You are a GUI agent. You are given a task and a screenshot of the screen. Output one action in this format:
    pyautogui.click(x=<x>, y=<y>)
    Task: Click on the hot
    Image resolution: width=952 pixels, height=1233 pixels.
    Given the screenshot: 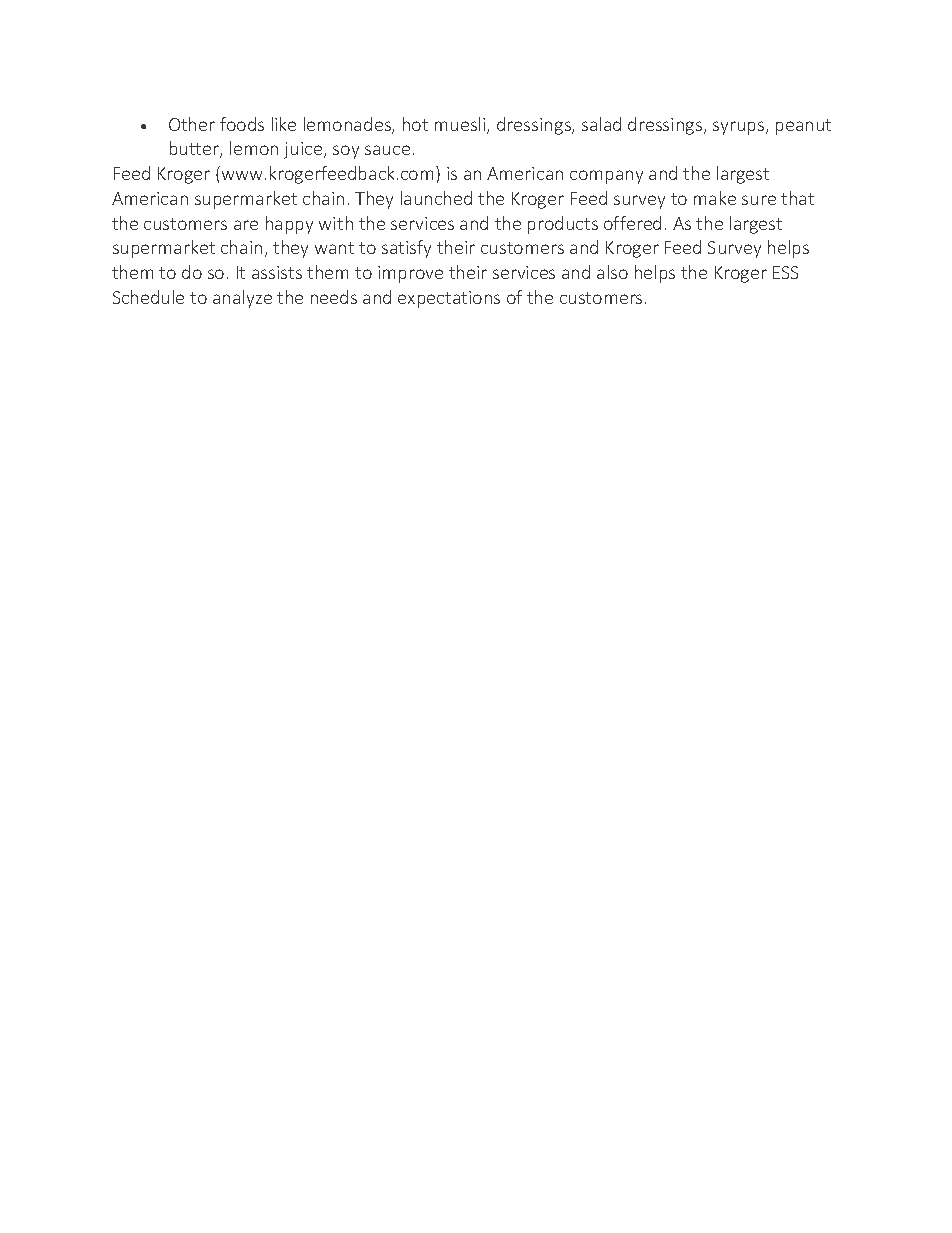 What is the action you would take?
    pyautogui.click(x=415, y=124)
